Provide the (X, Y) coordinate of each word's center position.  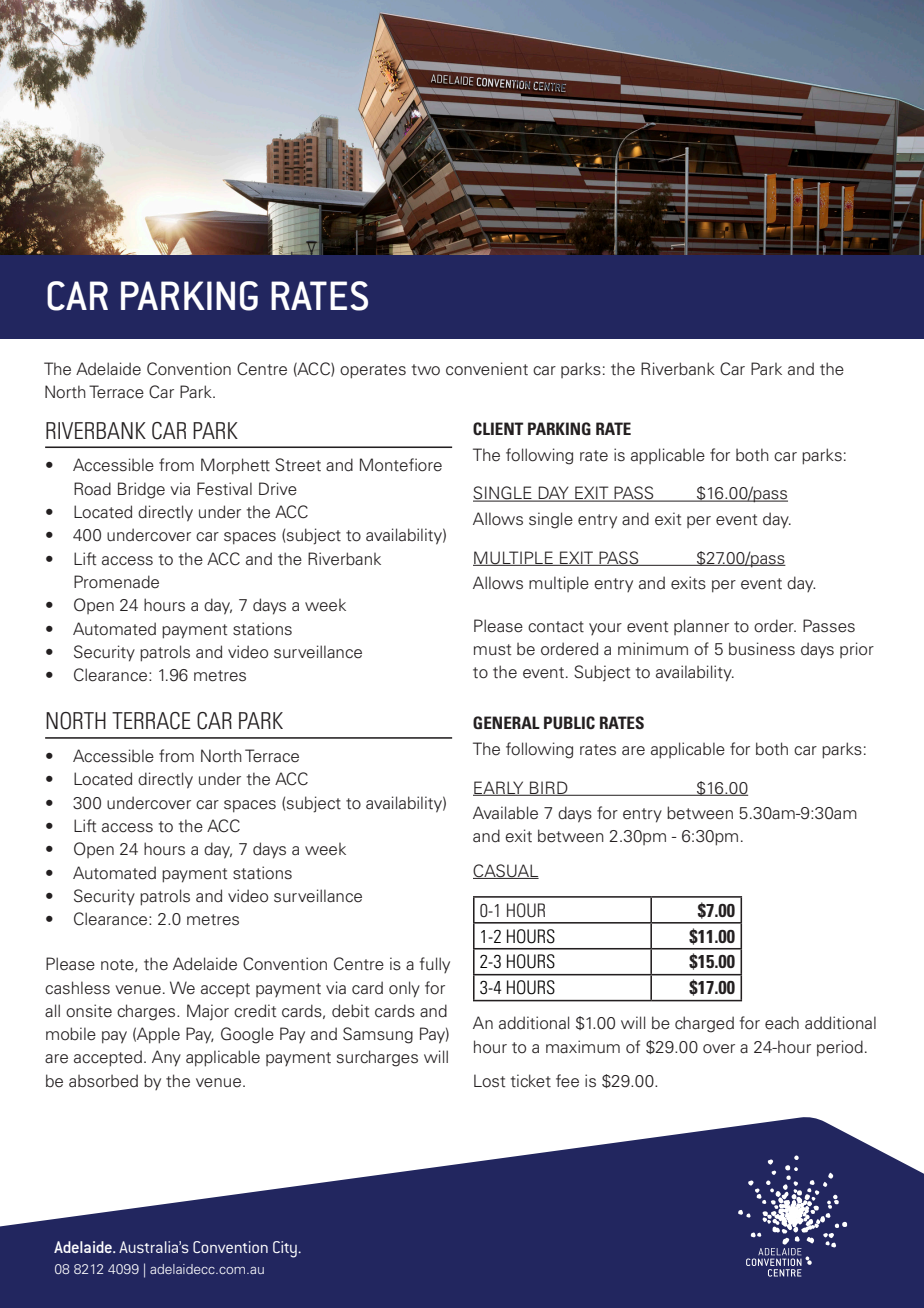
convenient (487, 369)
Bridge (141, 490)
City (286, 1249)
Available (505, 813)
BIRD (549, 788)
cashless (77, 988)
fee (567, 1081)
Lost (489, 1081)
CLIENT (498, 428)
